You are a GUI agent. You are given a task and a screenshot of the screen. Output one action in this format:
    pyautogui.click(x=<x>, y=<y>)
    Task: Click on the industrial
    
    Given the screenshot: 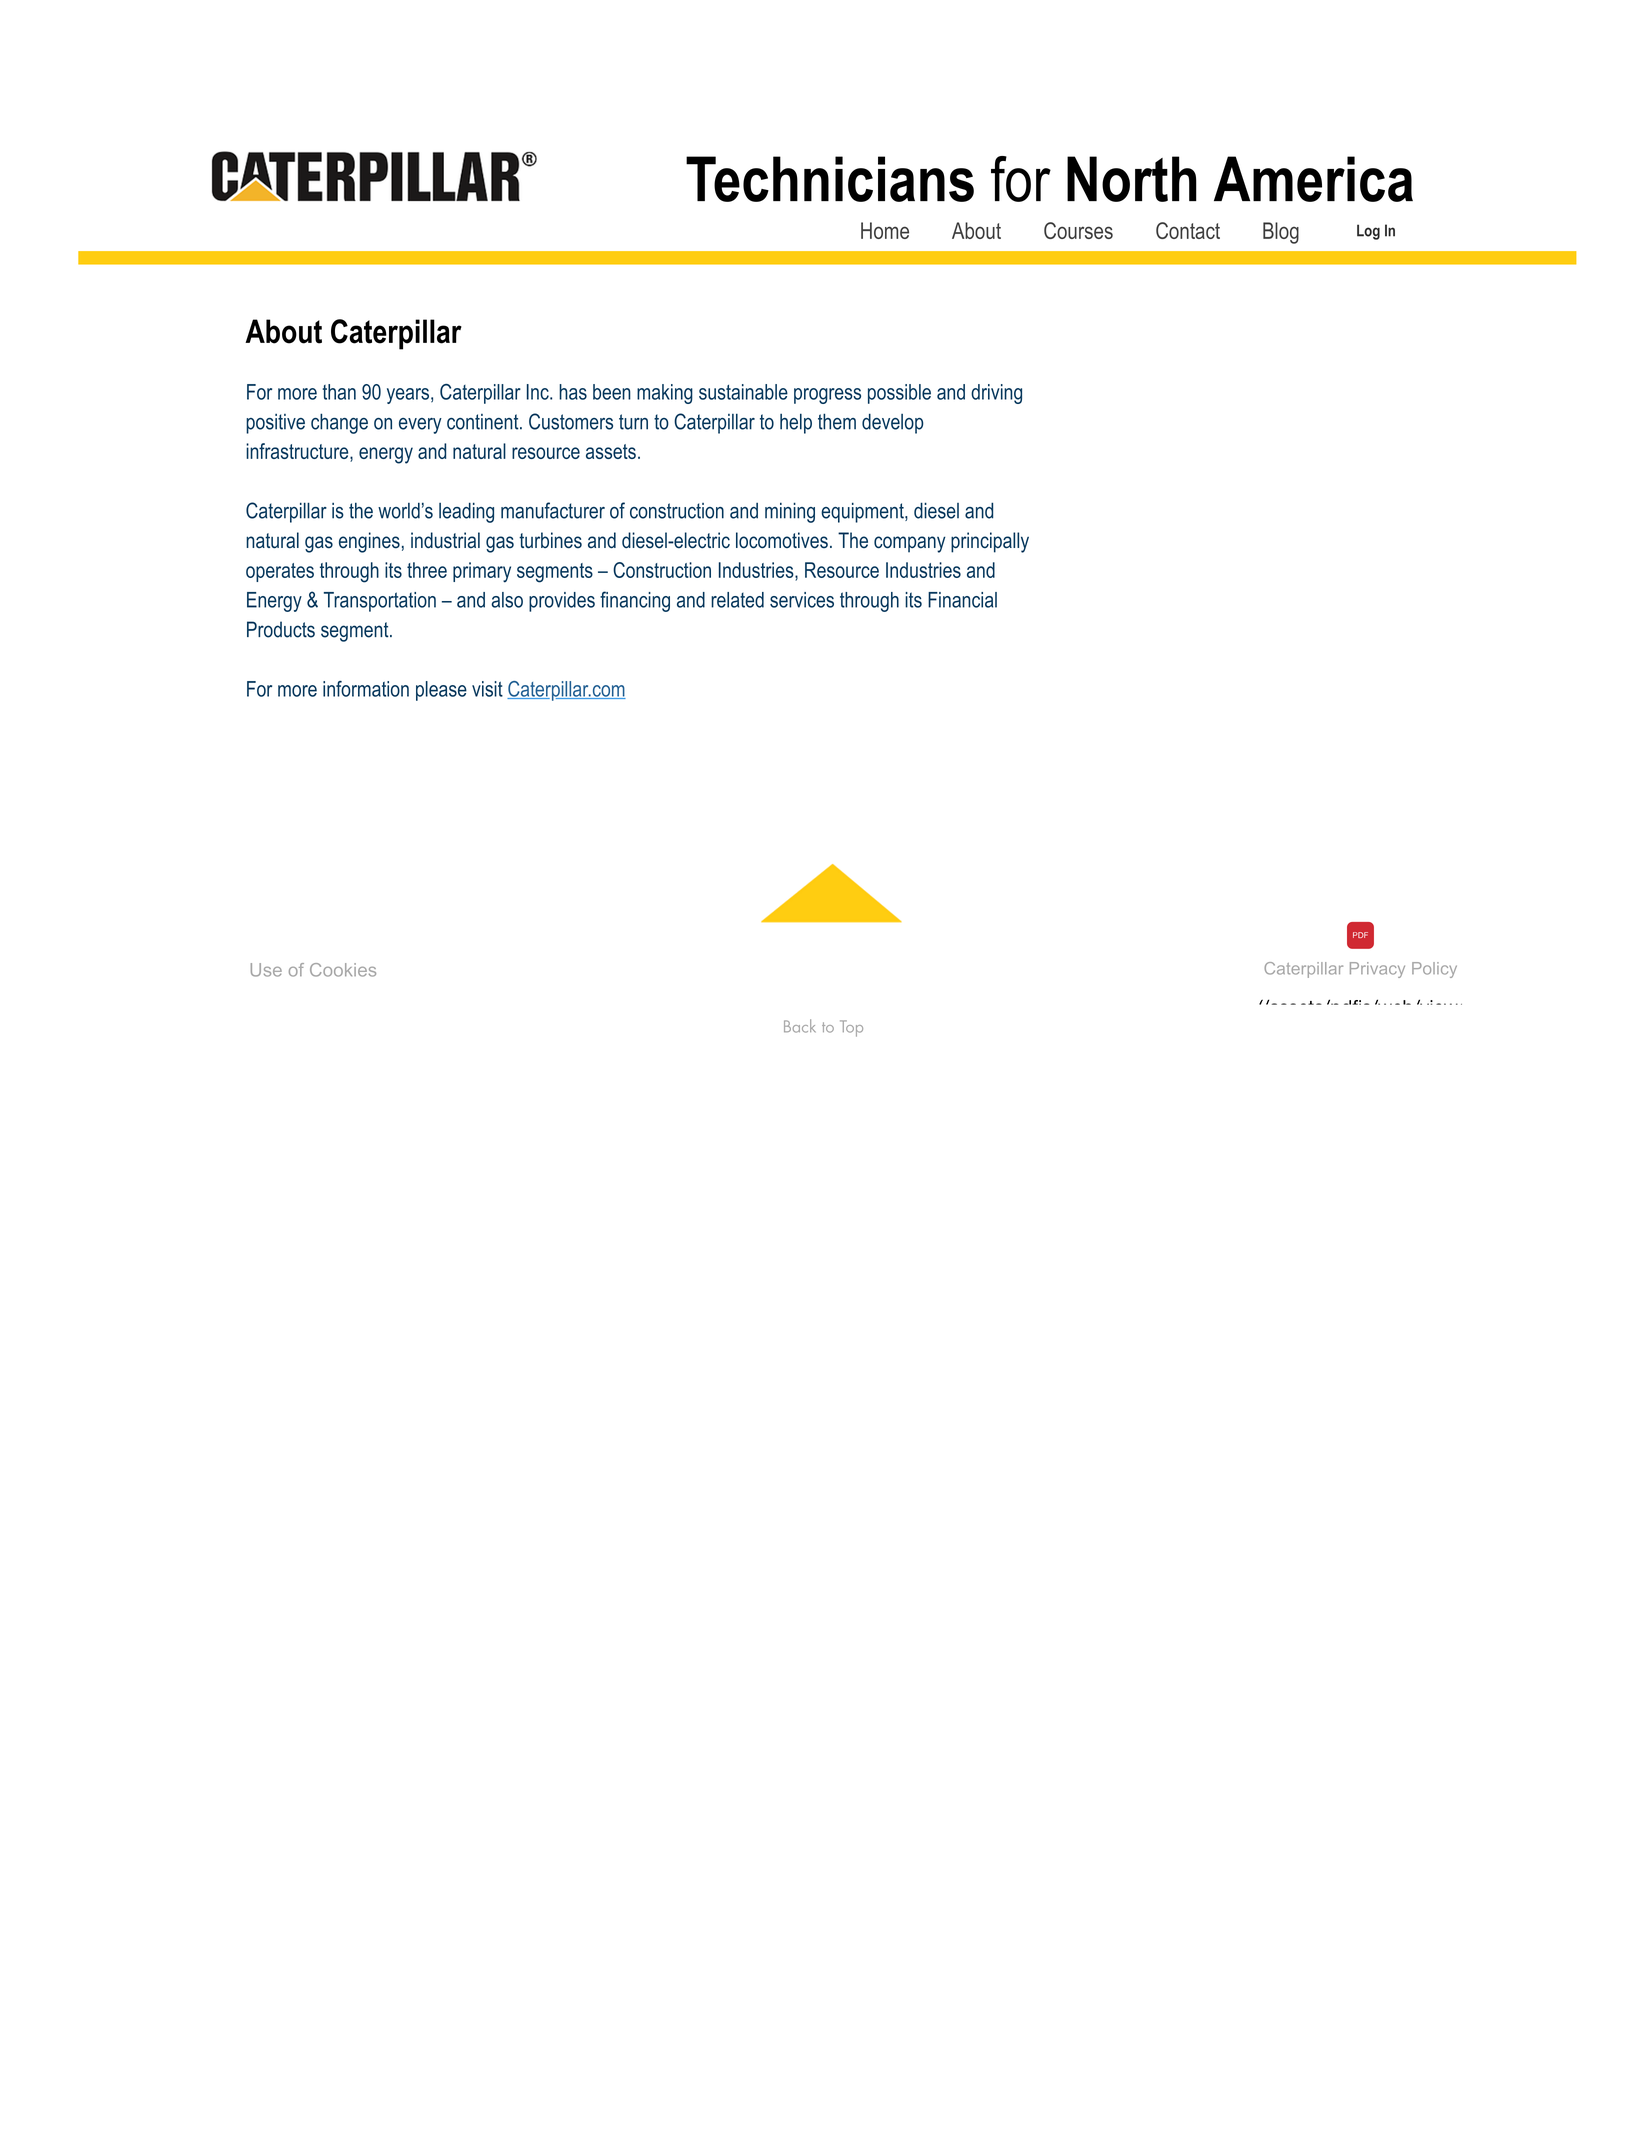 What is the action you would take?
    pyautogui.click(x=445, y=540)
